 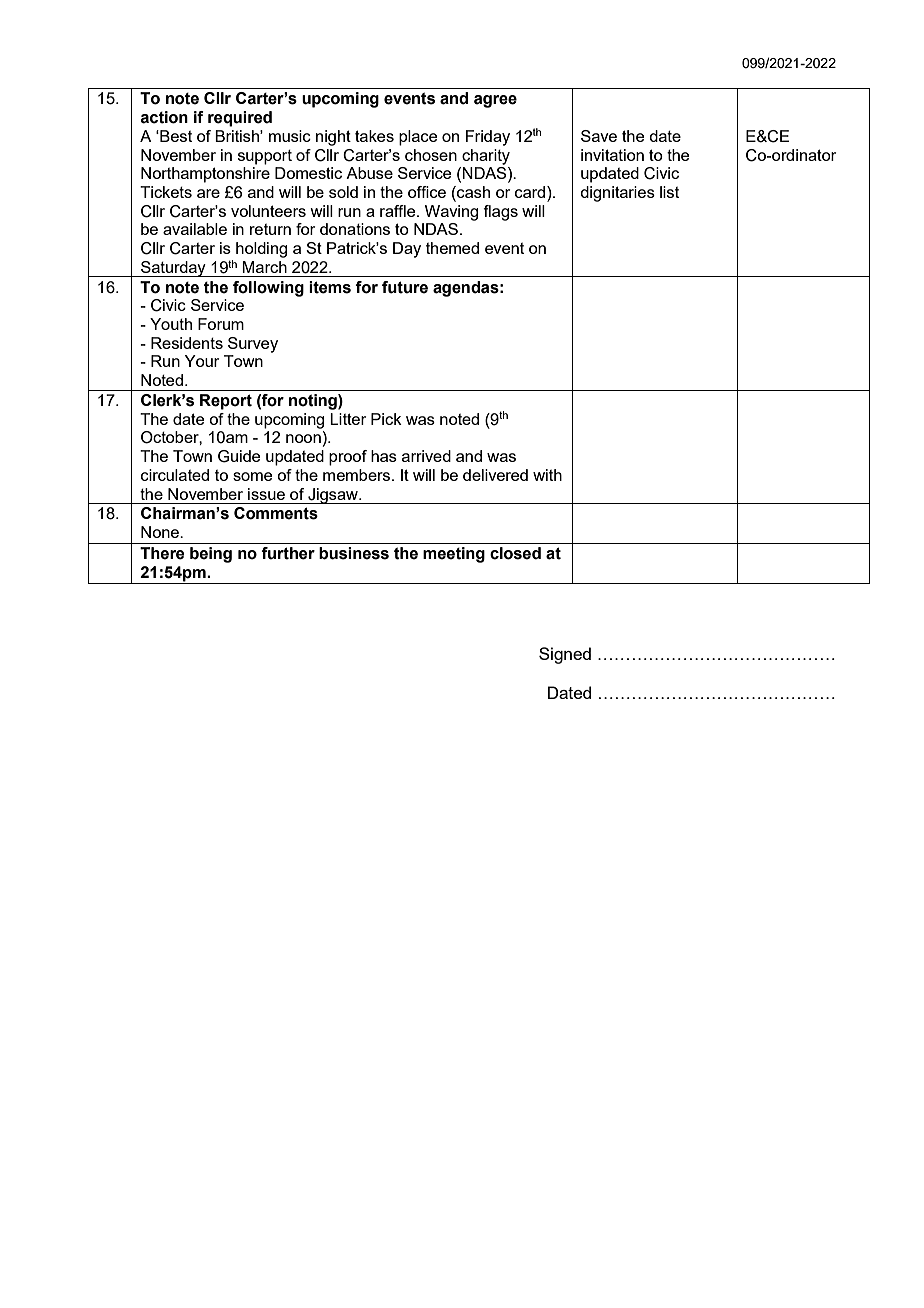 What do you see at coordinates (547, 475) in the image?
I see `with` at bounding box center [547, 475].
